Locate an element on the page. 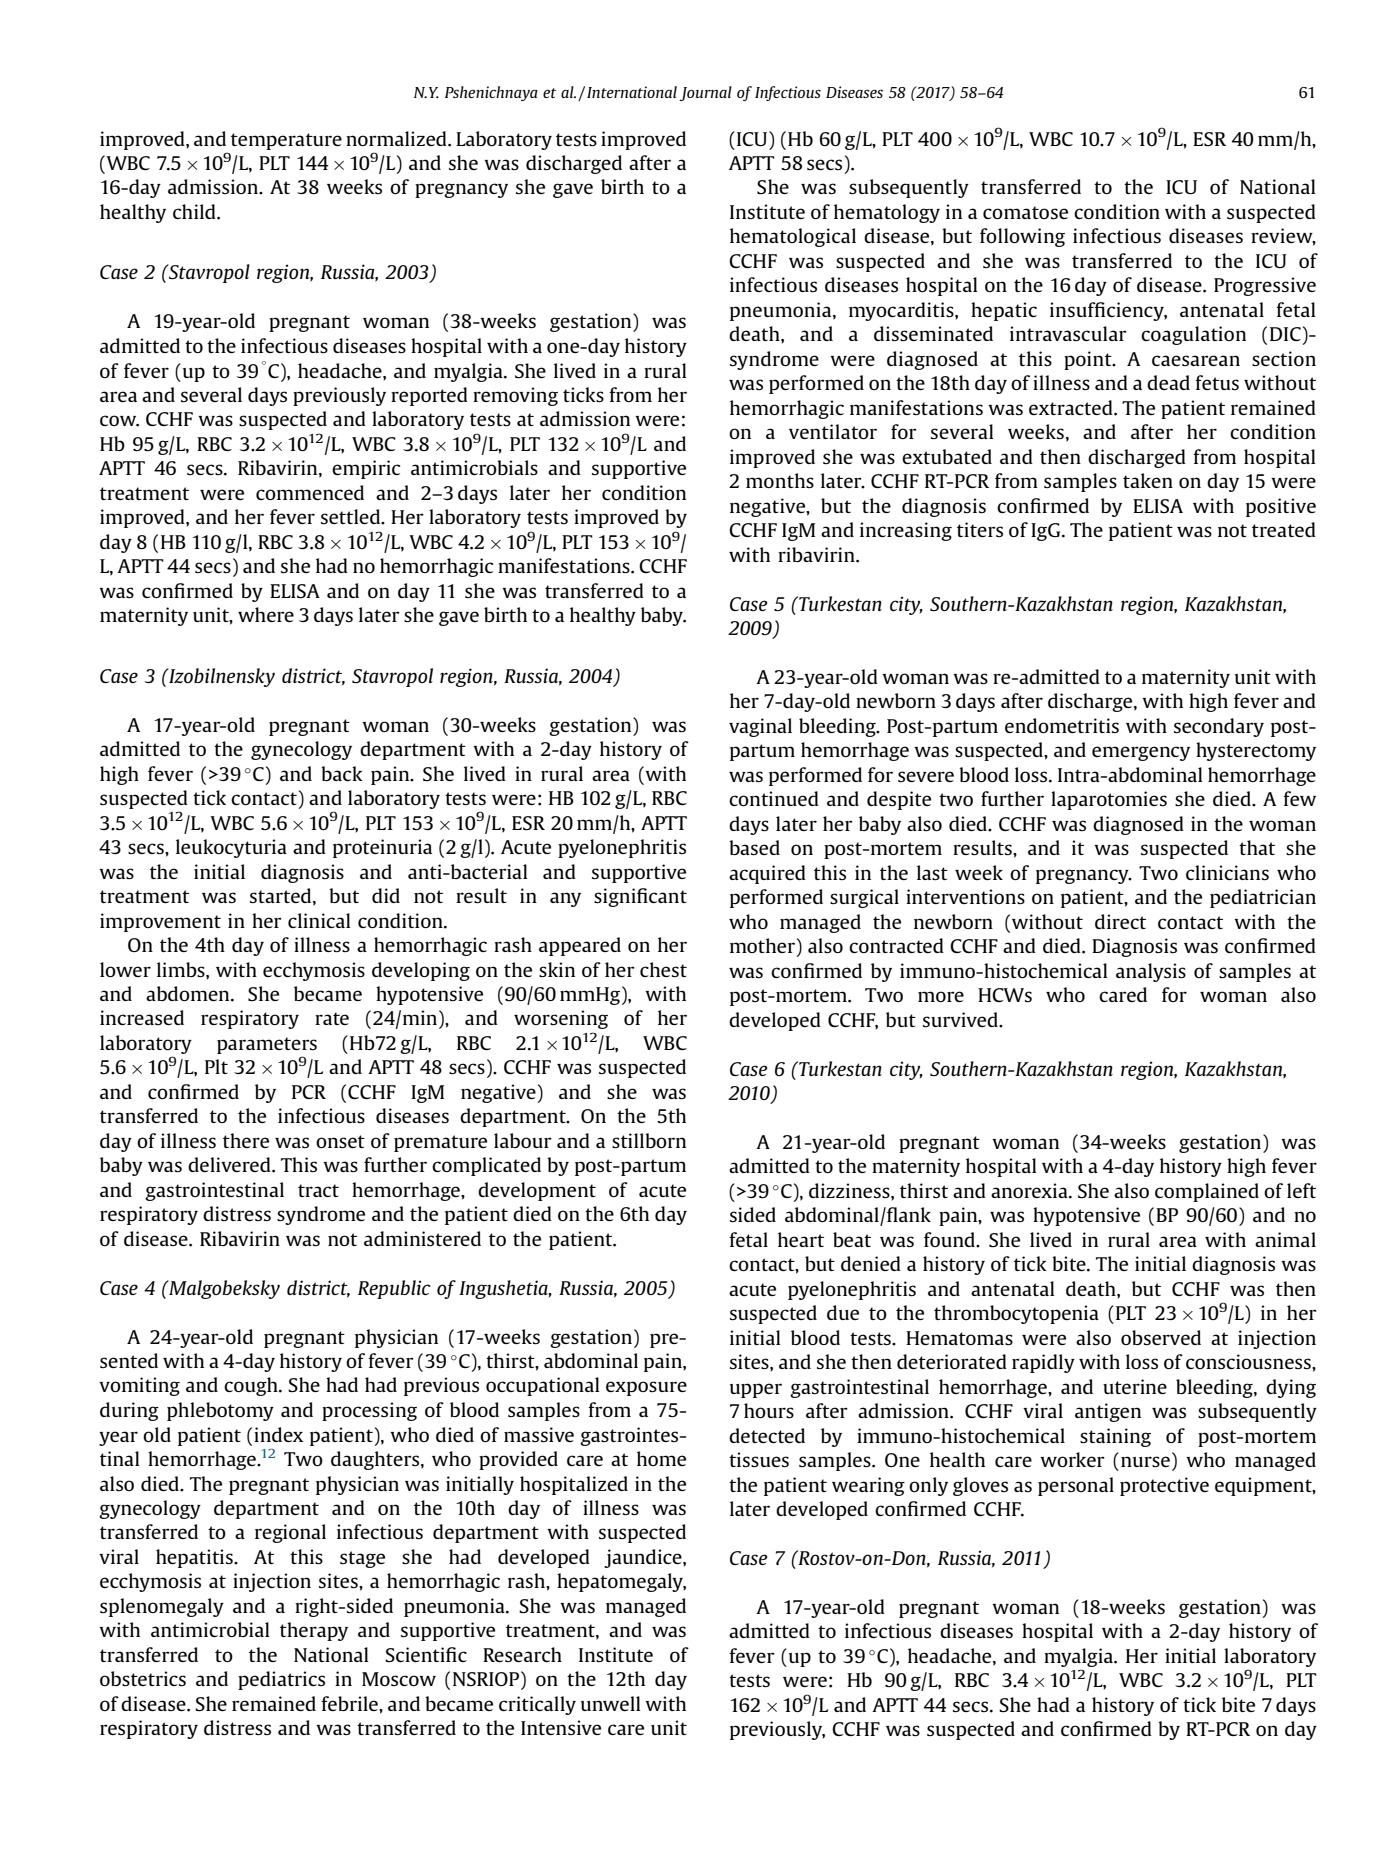 The image size is (1393, 1857). pediatrics is located at coordinates (281, 1680).
